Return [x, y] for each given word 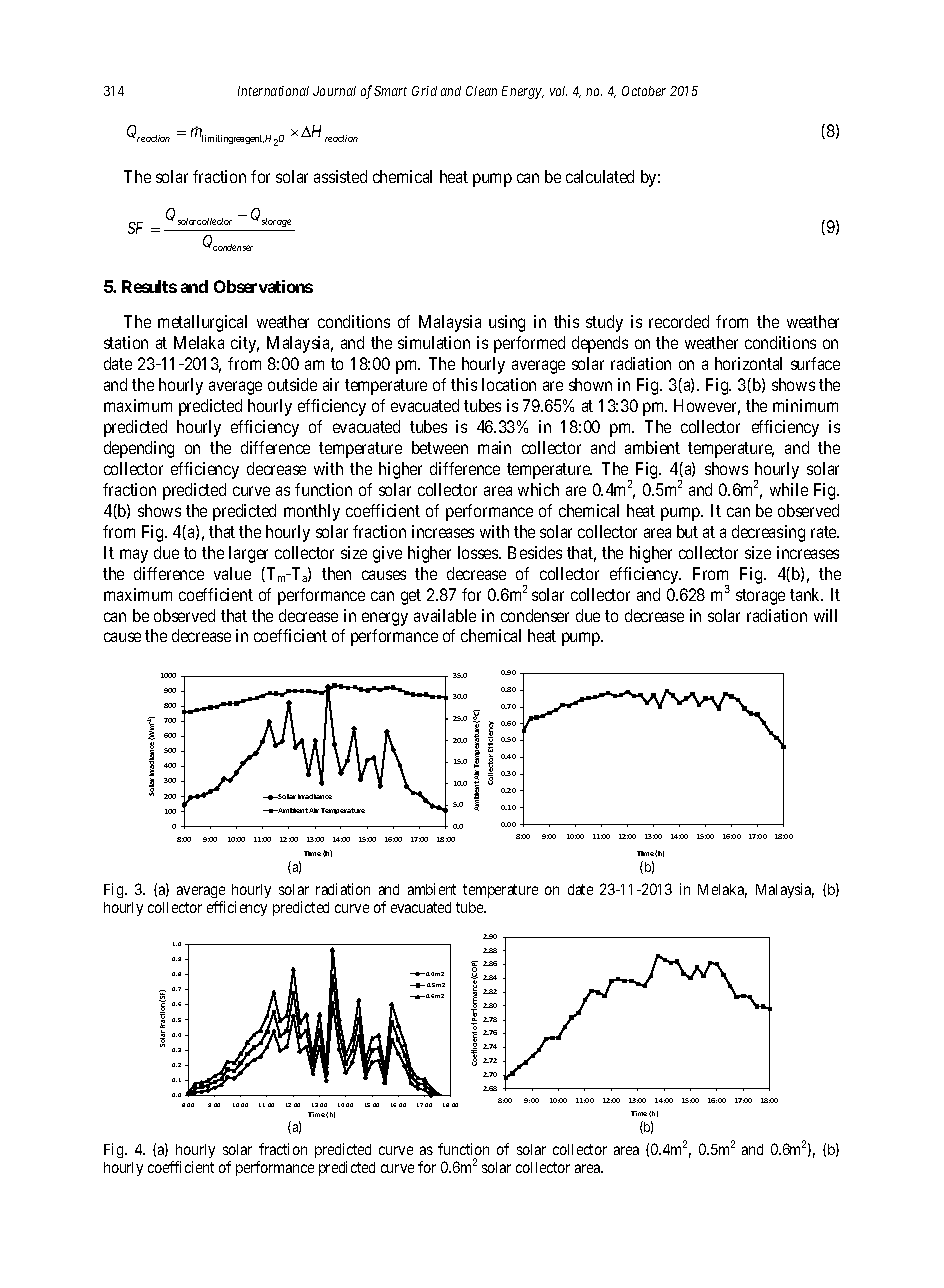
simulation [434, 342]
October [644, 91]
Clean [481, 91]
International [273, 91]
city [245, 344]
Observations [263, 286]
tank [806, 594]
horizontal [748, 363]
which [538, 489]
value [232, 573]
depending [139, 449]
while [789, 489]
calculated [600, 176]
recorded [679, 321]
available [445, 615]
